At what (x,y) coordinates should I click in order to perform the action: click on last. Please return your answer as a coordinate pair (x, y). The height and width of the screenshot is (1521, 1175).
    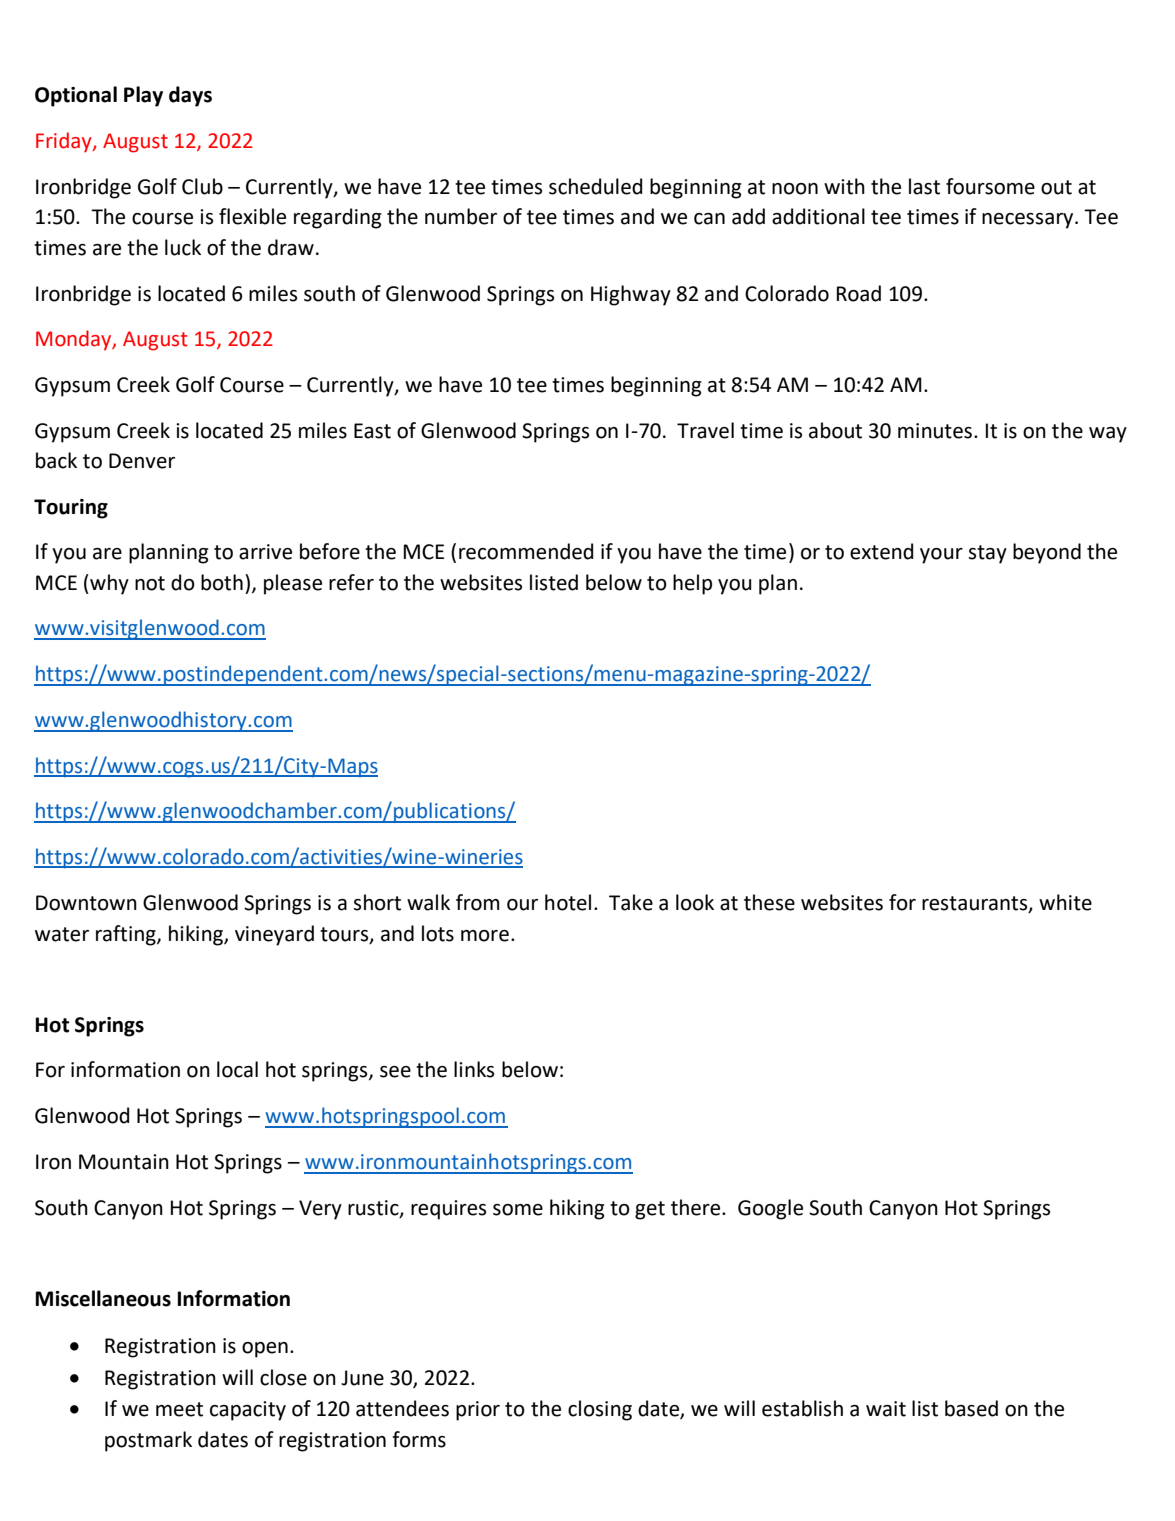
    Looking at the image, I should click on (924, 186).
